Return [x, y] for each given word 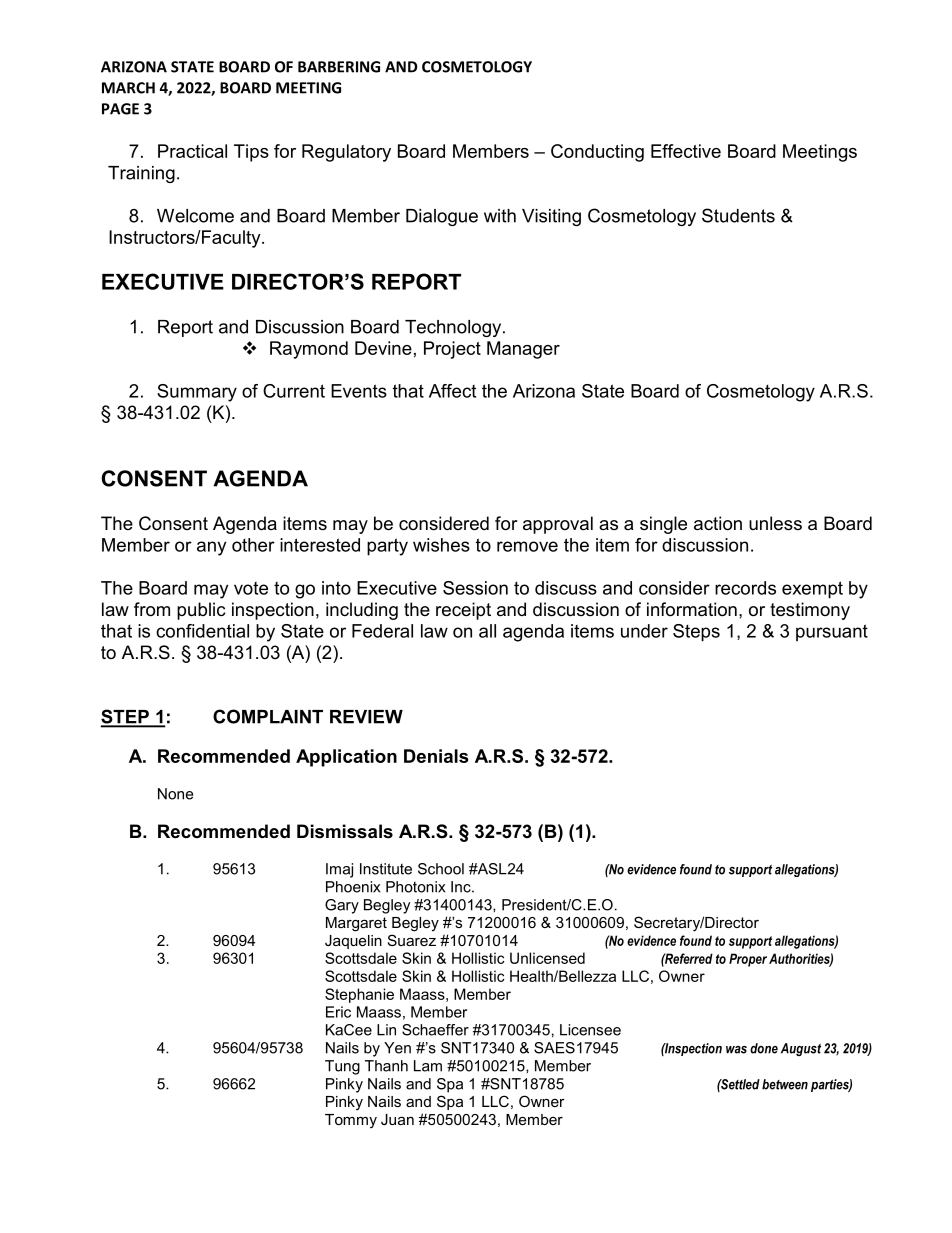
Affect [452, 391]
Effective [686, 151]
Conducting [597, 153]
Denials [436, 756]
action [718, 523]
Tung [342, 1067]
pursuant [832, 633]
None [175, 794]
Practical [192, 151]
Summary [197, 393]
